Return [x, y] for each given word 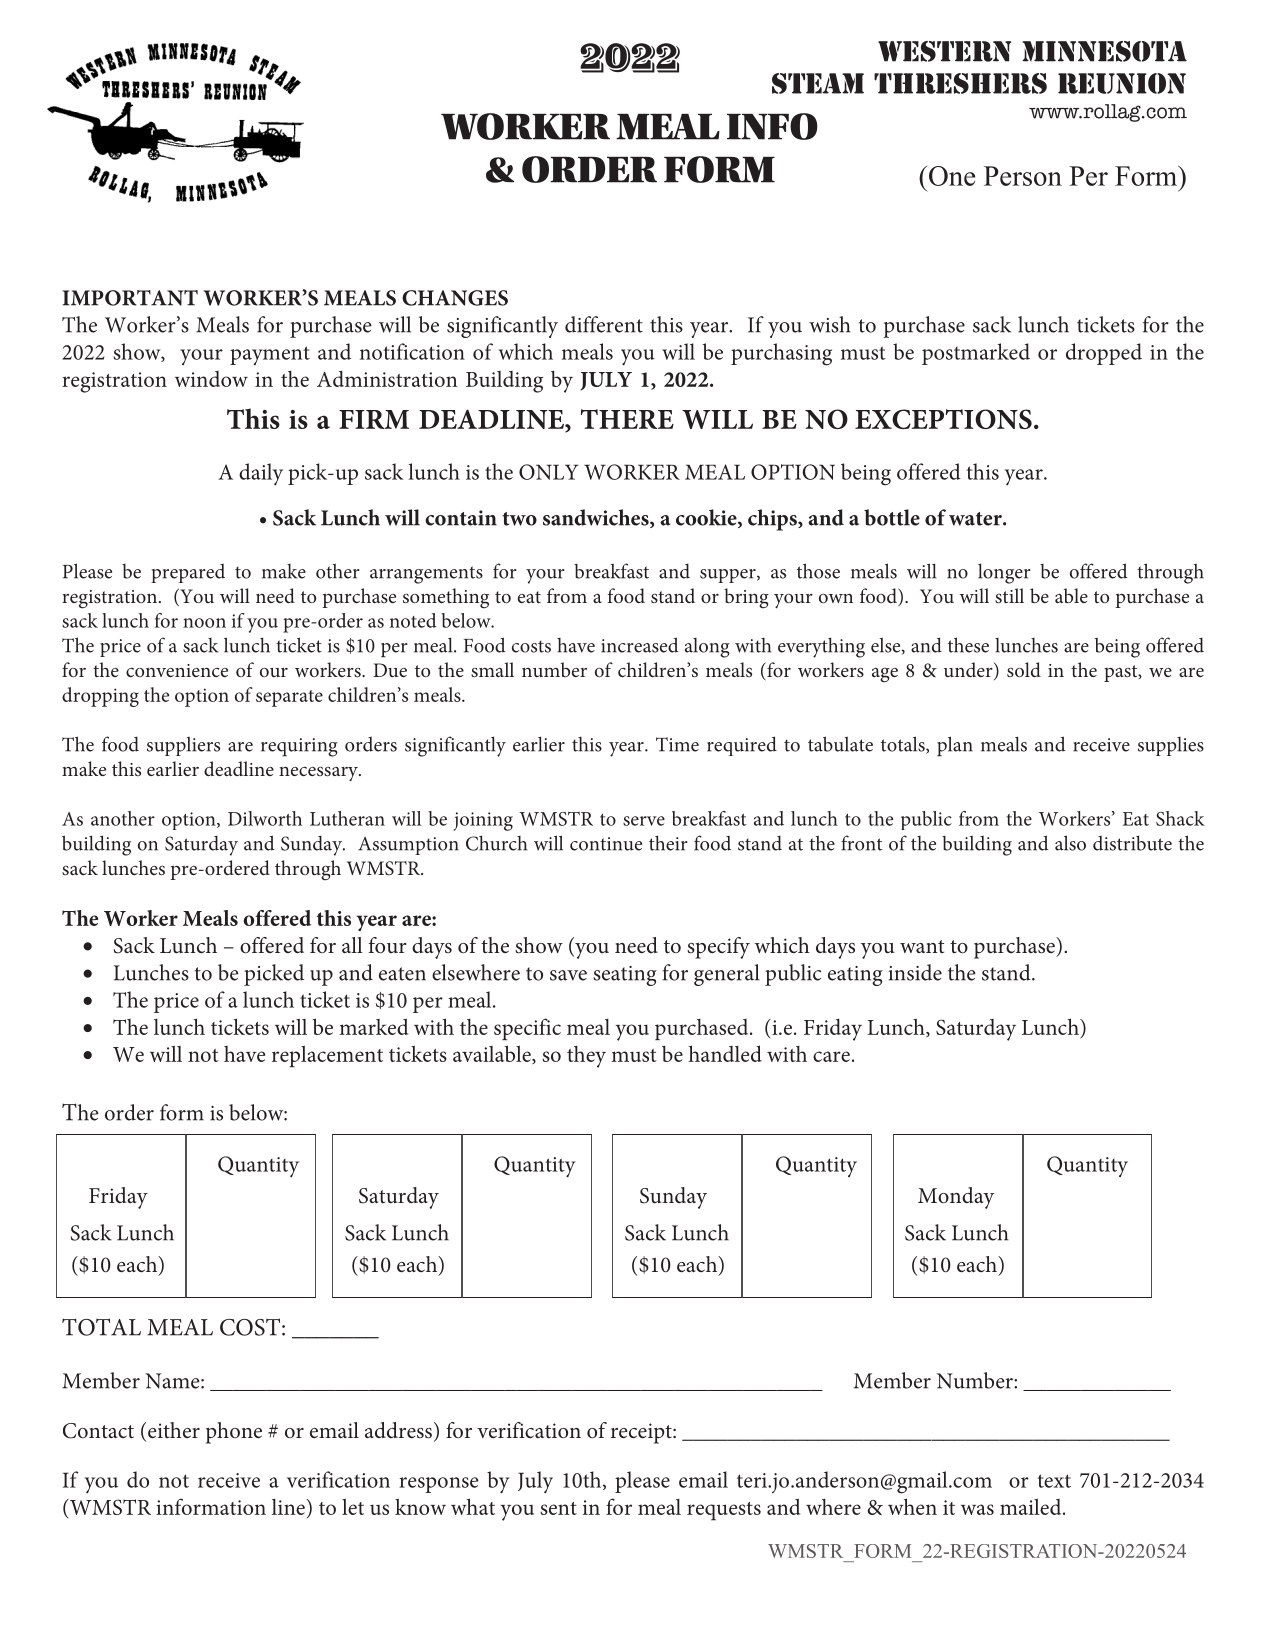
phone [234, 1433]
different [604, 324]
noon [204, 623]
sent [558, 1508]
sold [1024, 669]
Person [1023, 176]
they [586, 1057]
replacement [327, 1056]
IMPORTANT [130, 298]
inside [915, 972]
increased [640, 645]
